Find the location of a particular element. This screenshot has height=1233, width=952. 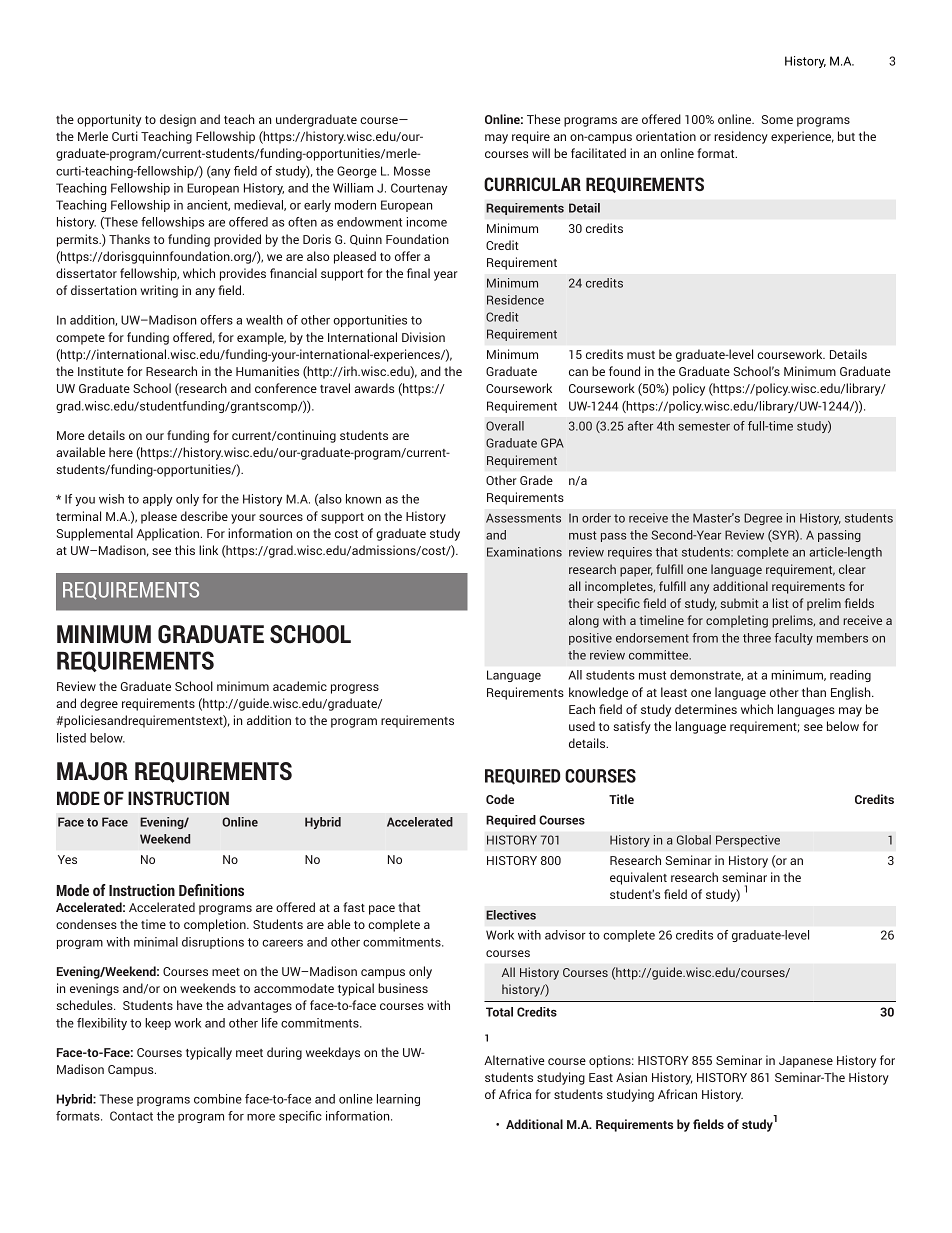

Japanese is located at coordinates (806, 1062).
